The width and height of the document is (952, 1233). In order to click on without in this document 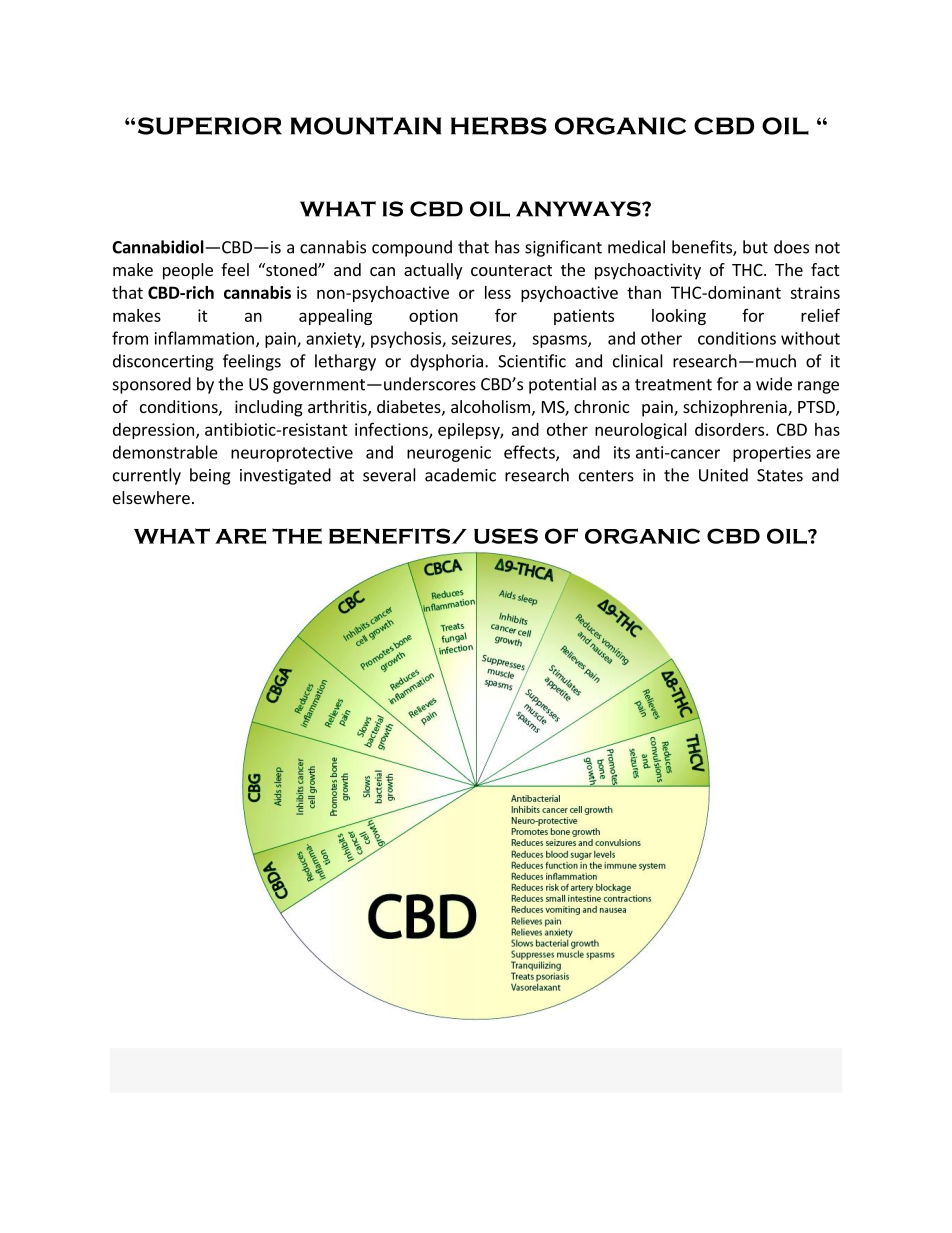, I will do `click(810, 338)`.
